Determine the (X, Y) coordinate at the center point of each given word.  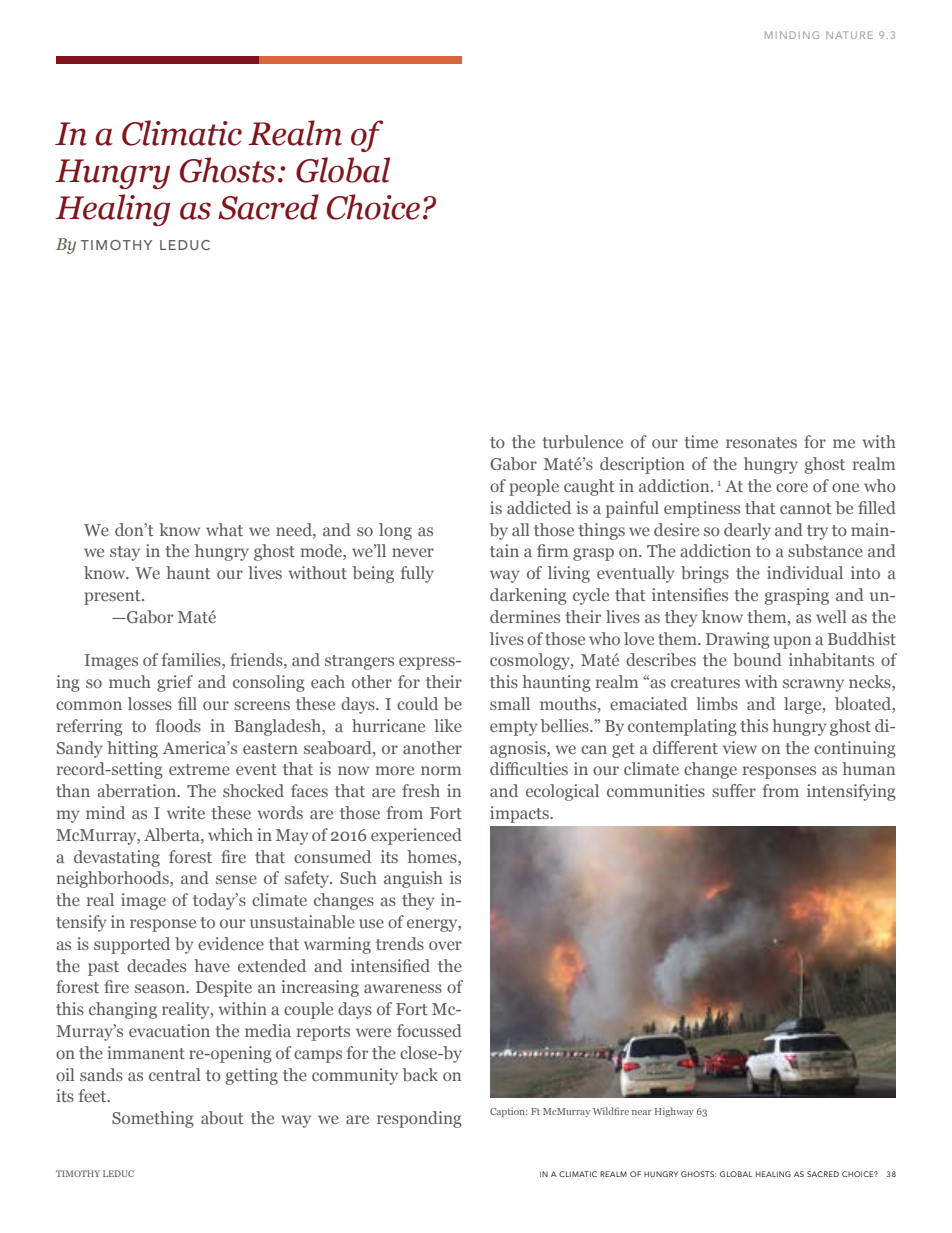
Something (153, 1119)
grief (175, 683)
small (510, 703)
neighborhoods (114, 879)
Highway (674, 1112)
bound (757, 659)
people (534, 487)
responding (419, 1119)
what (224, 529)
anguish (413, 879)
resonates (761, 442)
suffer (734, 790)
